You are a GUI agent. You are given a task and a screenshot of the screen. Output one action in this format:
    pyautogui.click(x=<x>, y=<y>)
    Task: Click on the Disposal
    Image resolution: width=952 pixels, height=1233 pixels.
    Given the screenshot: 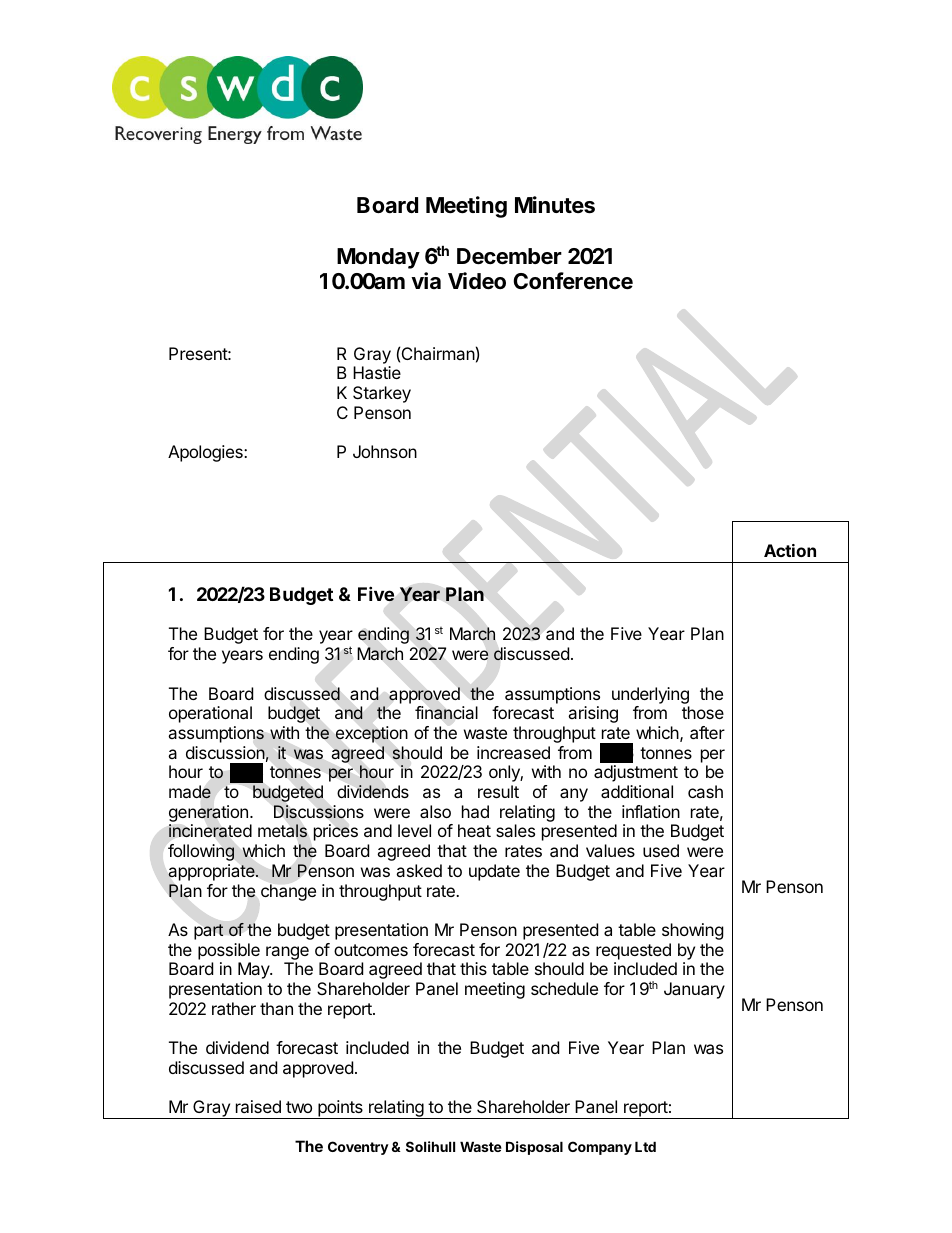 What is the action you would take?
    pyautogui.click(x=534, y=1148)
